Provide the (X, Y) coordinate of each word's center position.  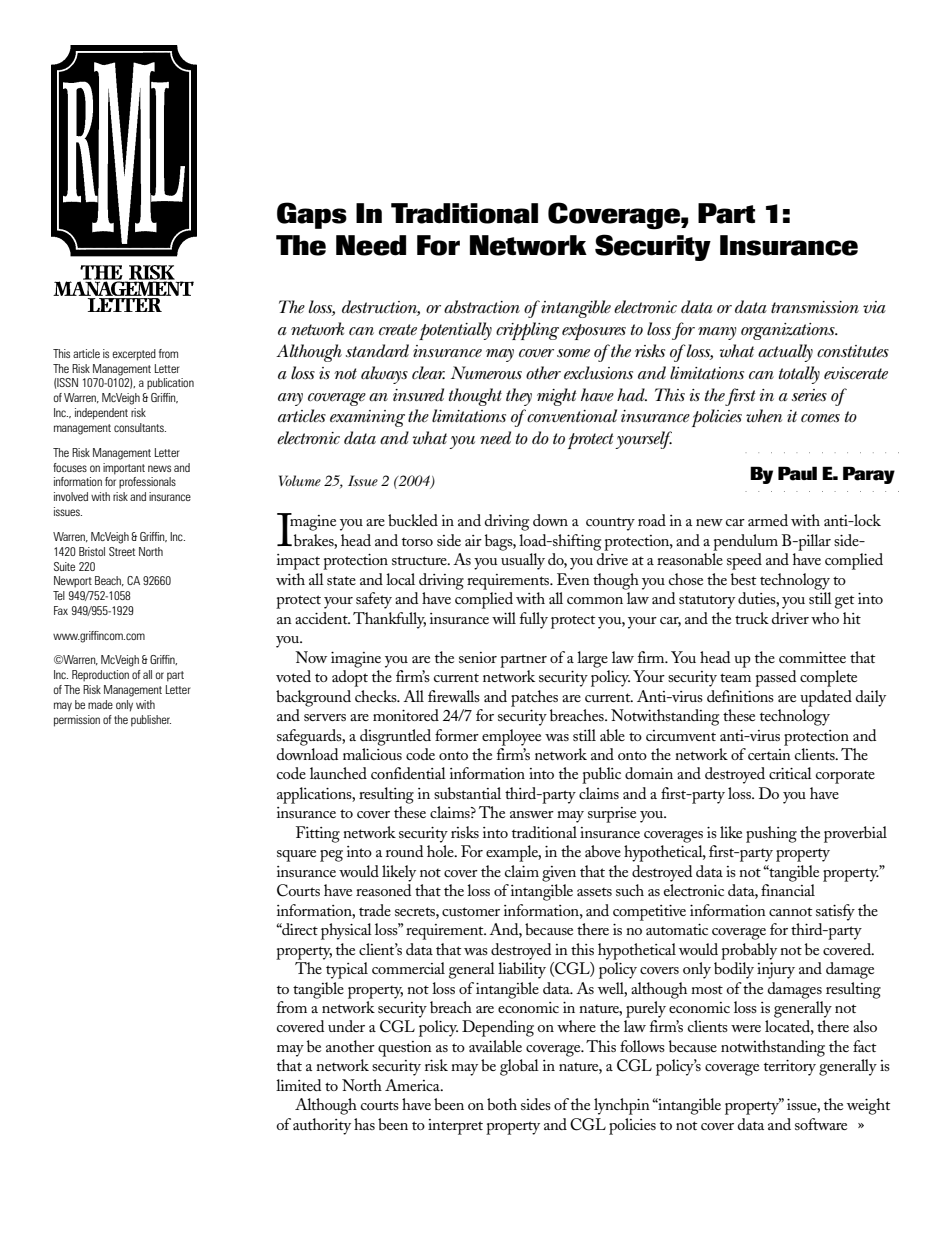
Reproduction (100, 676)
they (519, 397)
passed (775, 678)
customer (471, 911)
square (296, 856)
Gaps (312, 215)
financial (788, 890)
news (159, 468)
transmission (815, 307)
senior (478, 657)
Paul (797, 473)
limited (298, 1085)
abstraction (482, 307)
